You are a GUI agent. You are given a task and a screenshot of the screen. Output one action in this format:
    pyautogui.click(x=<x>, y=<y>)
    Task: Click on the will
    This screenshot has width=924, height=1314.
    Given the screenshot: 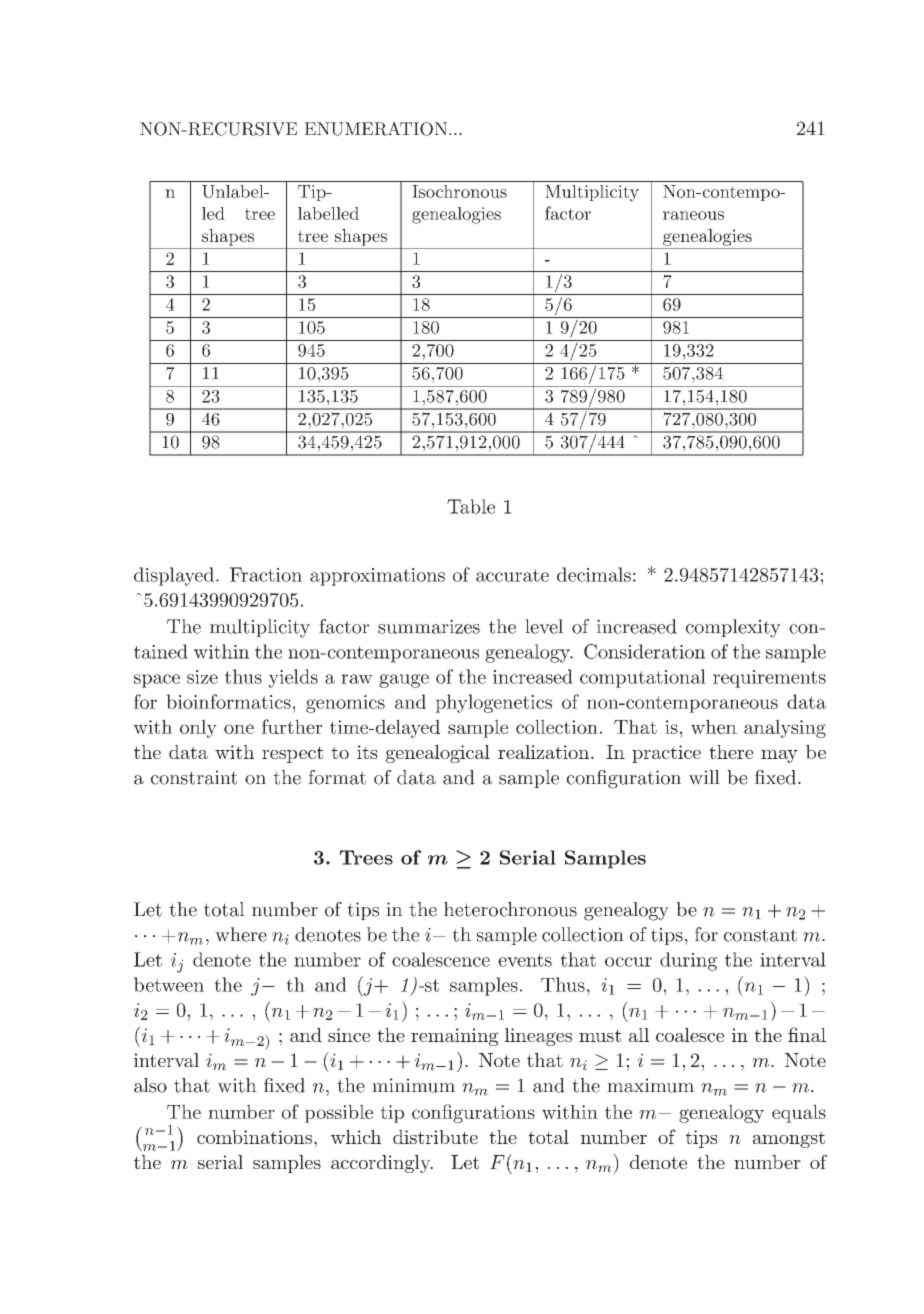 What is the action you would take?
    pyautogui.click(x=704, y=777)
